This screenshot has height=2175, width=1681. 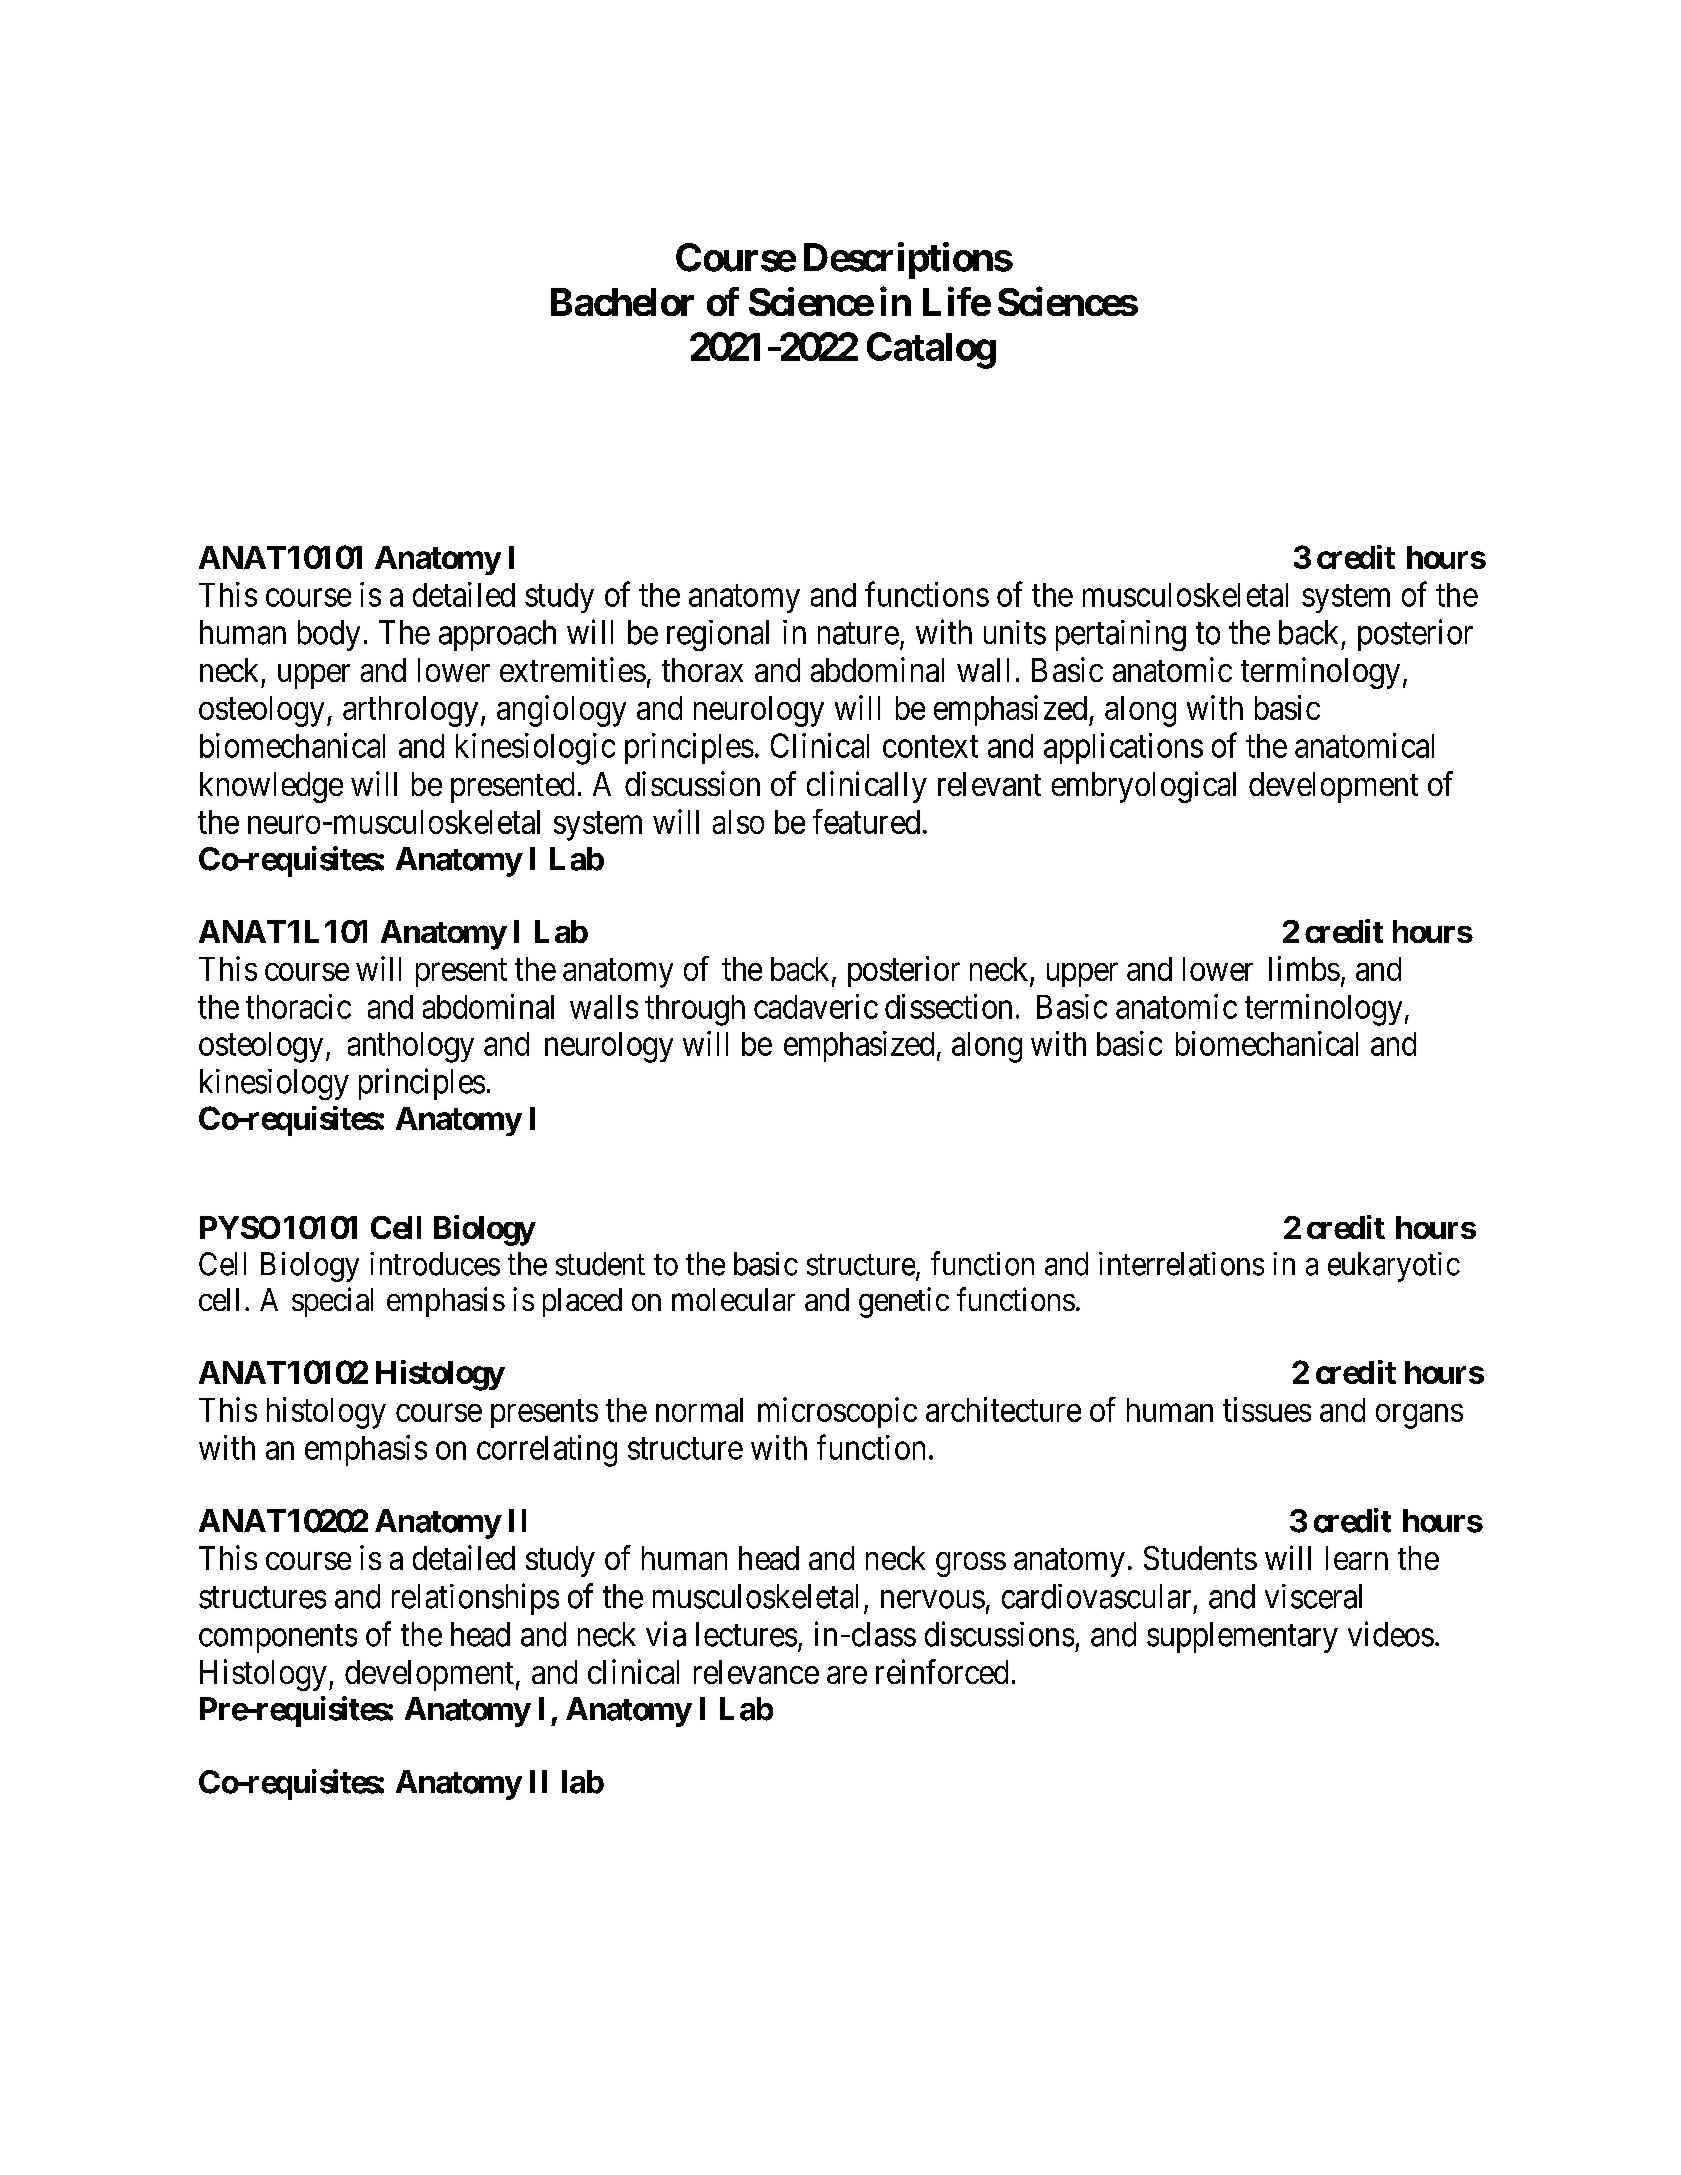 I want to click on limbs, so click(x=1304, y=968).
